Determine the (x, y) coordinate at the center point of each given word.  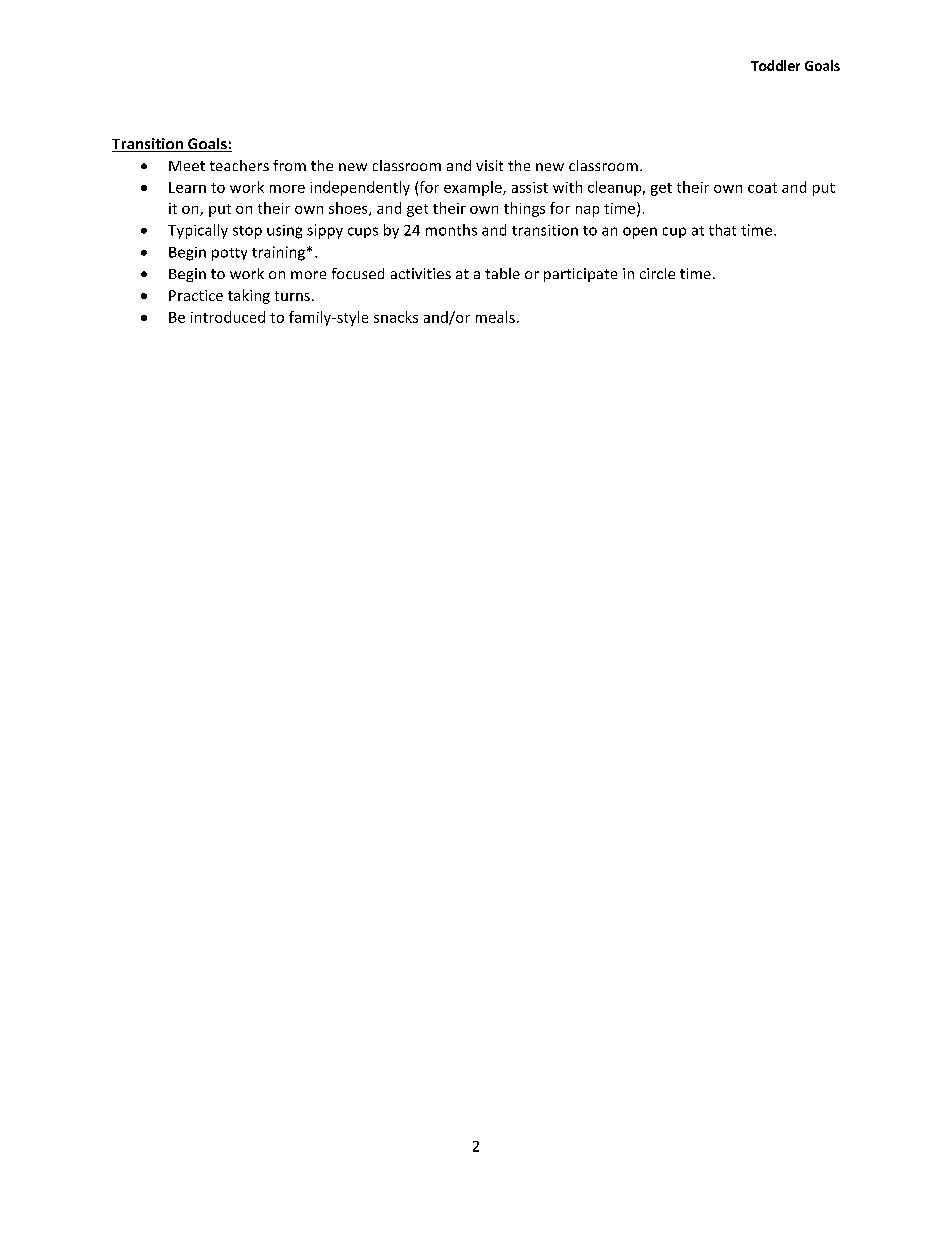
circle (657, 273)
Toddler (775, 65)
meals (495, 317)
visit (489, 165)
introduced (228, 317)
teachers (239, 165)
